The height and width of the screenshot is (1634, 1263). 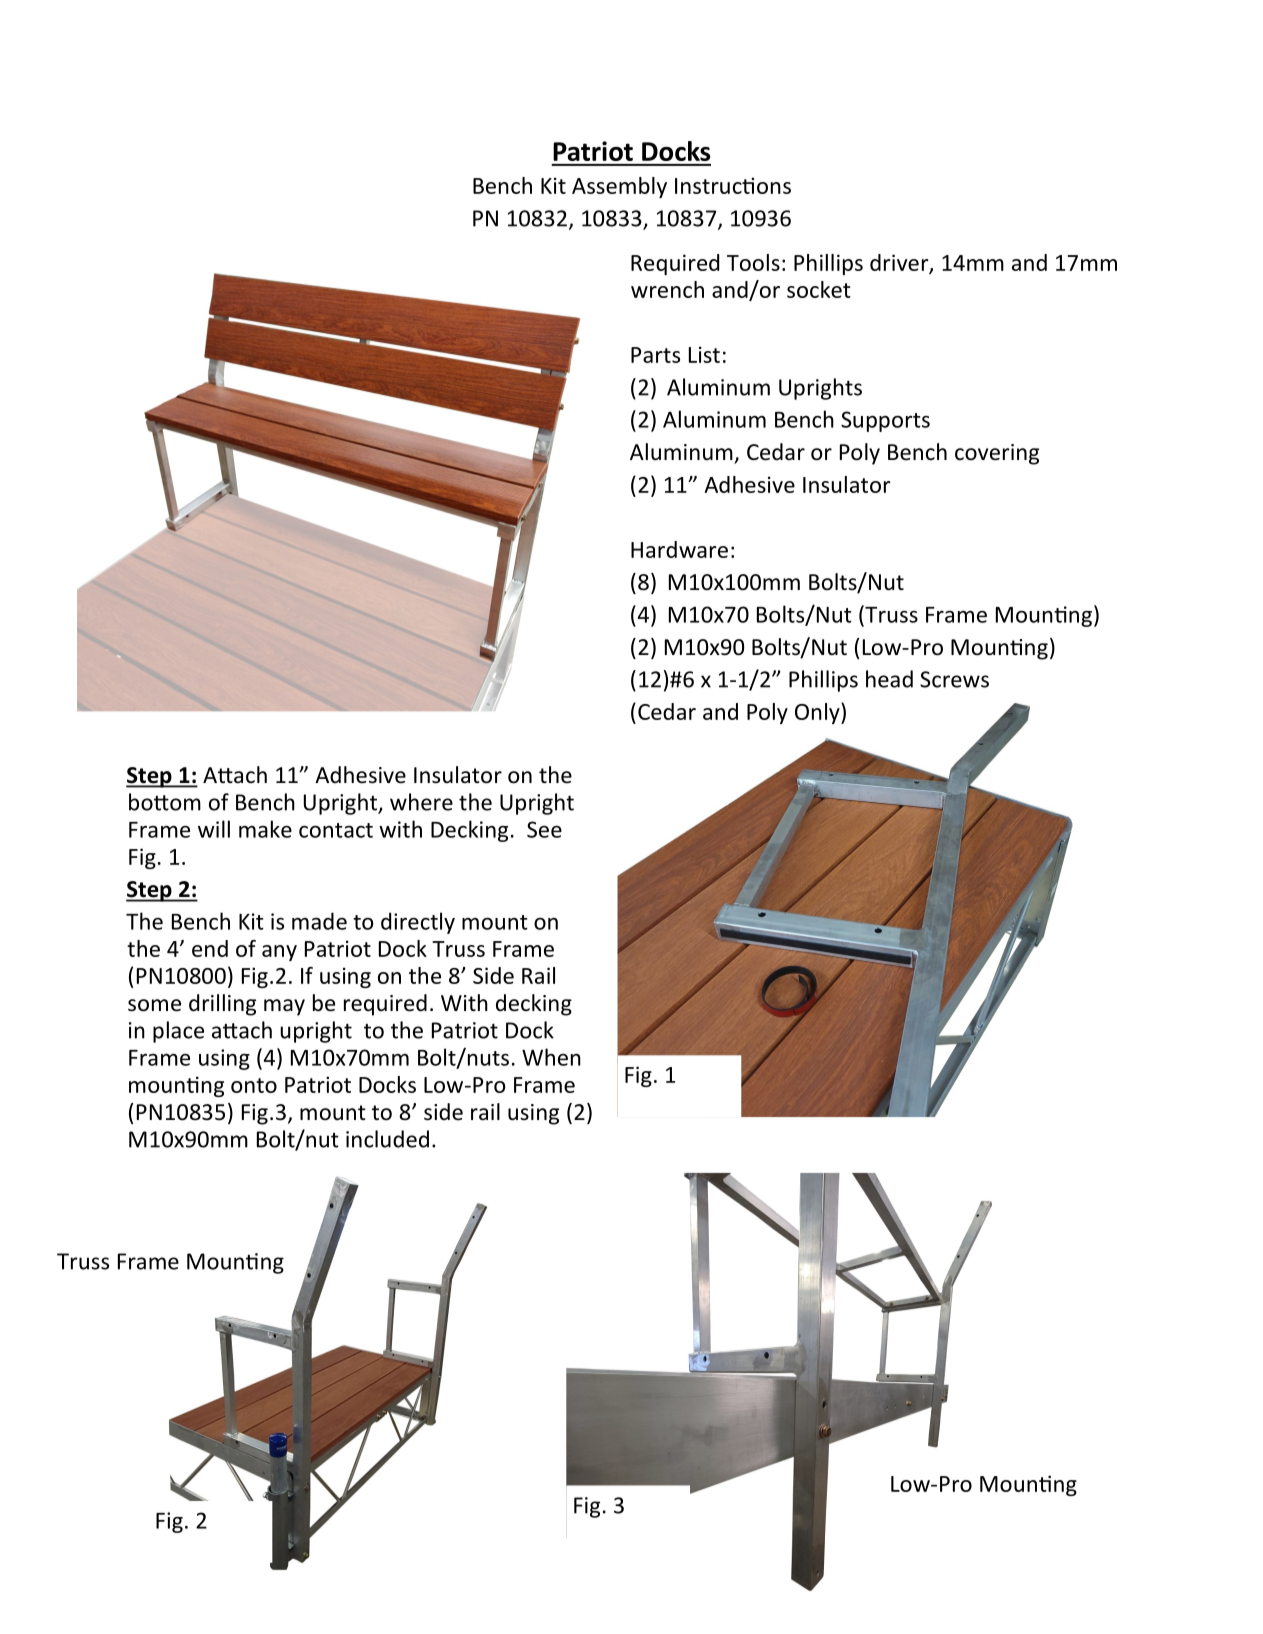 I want to click on socket, so click(x=819, y=289).
